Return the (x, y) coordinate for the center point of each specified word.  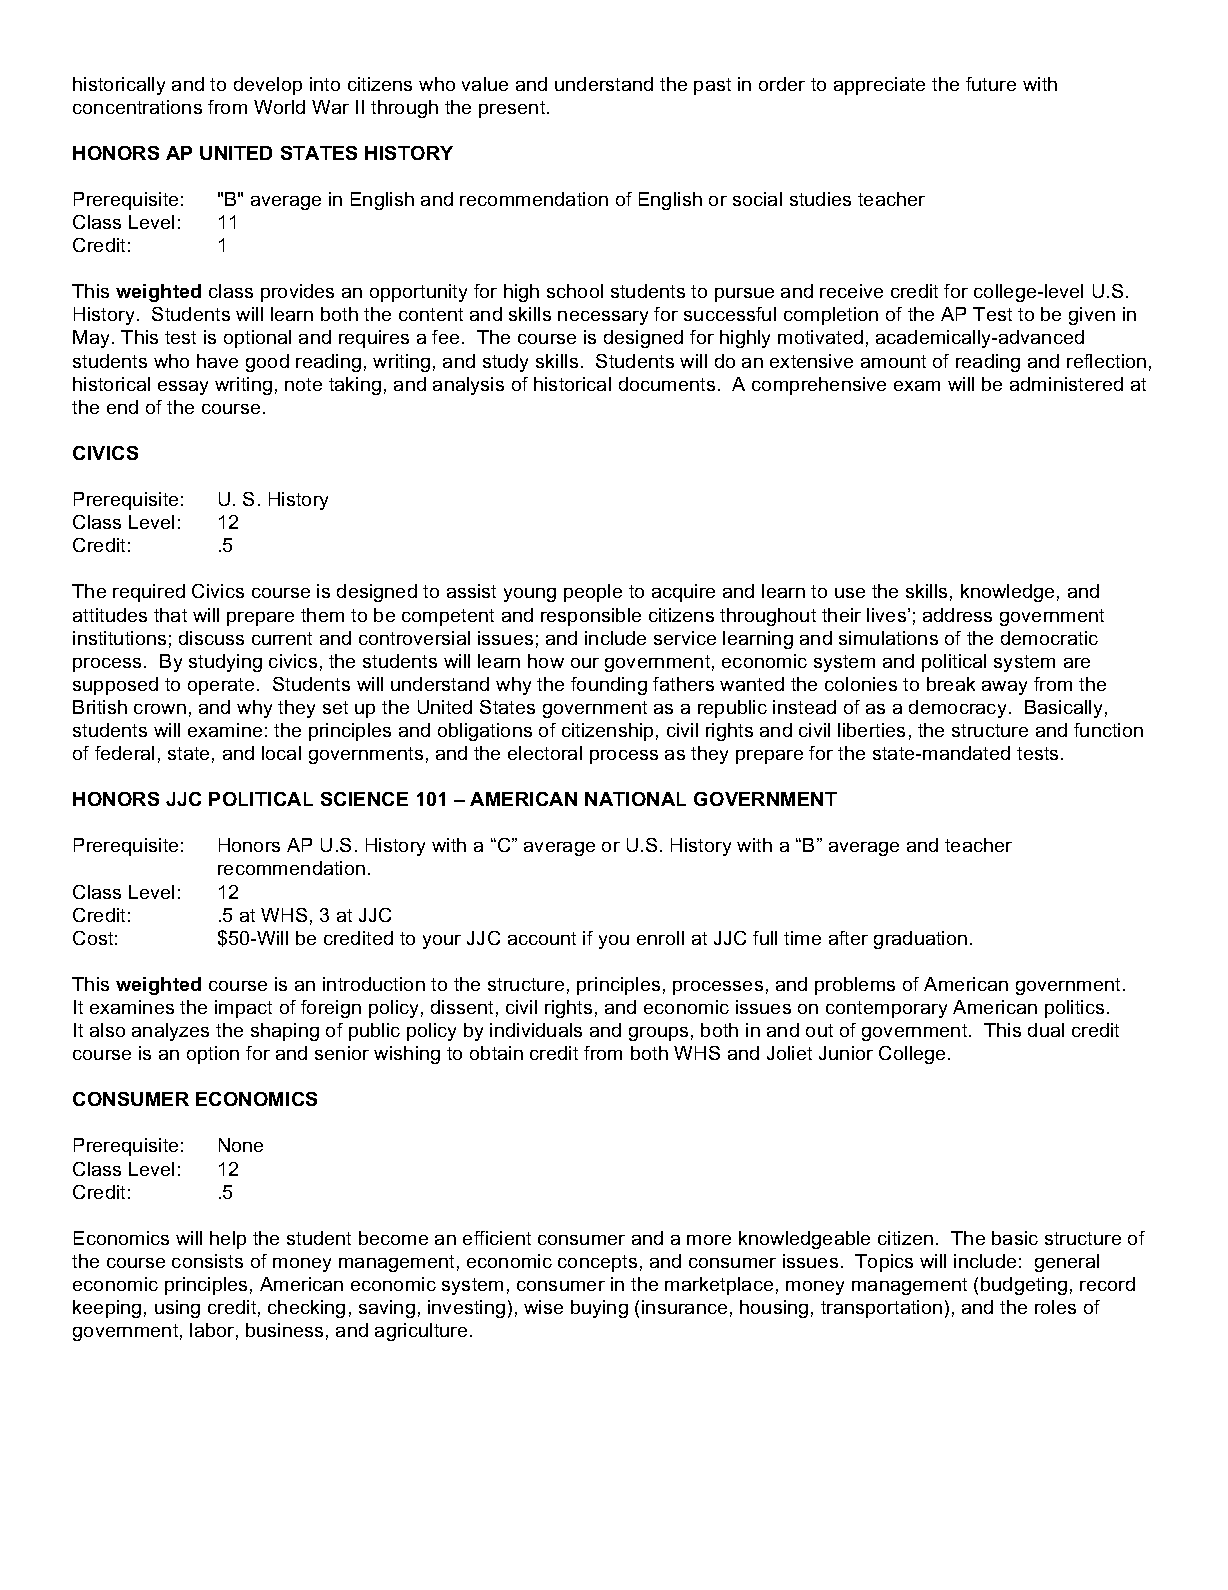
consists (207, 1261)
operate (221, 686)
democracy (957, 709)
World (279, 107)
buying (599, 1309)
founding (609, 686)
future (991, 84)
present (513, 109)
